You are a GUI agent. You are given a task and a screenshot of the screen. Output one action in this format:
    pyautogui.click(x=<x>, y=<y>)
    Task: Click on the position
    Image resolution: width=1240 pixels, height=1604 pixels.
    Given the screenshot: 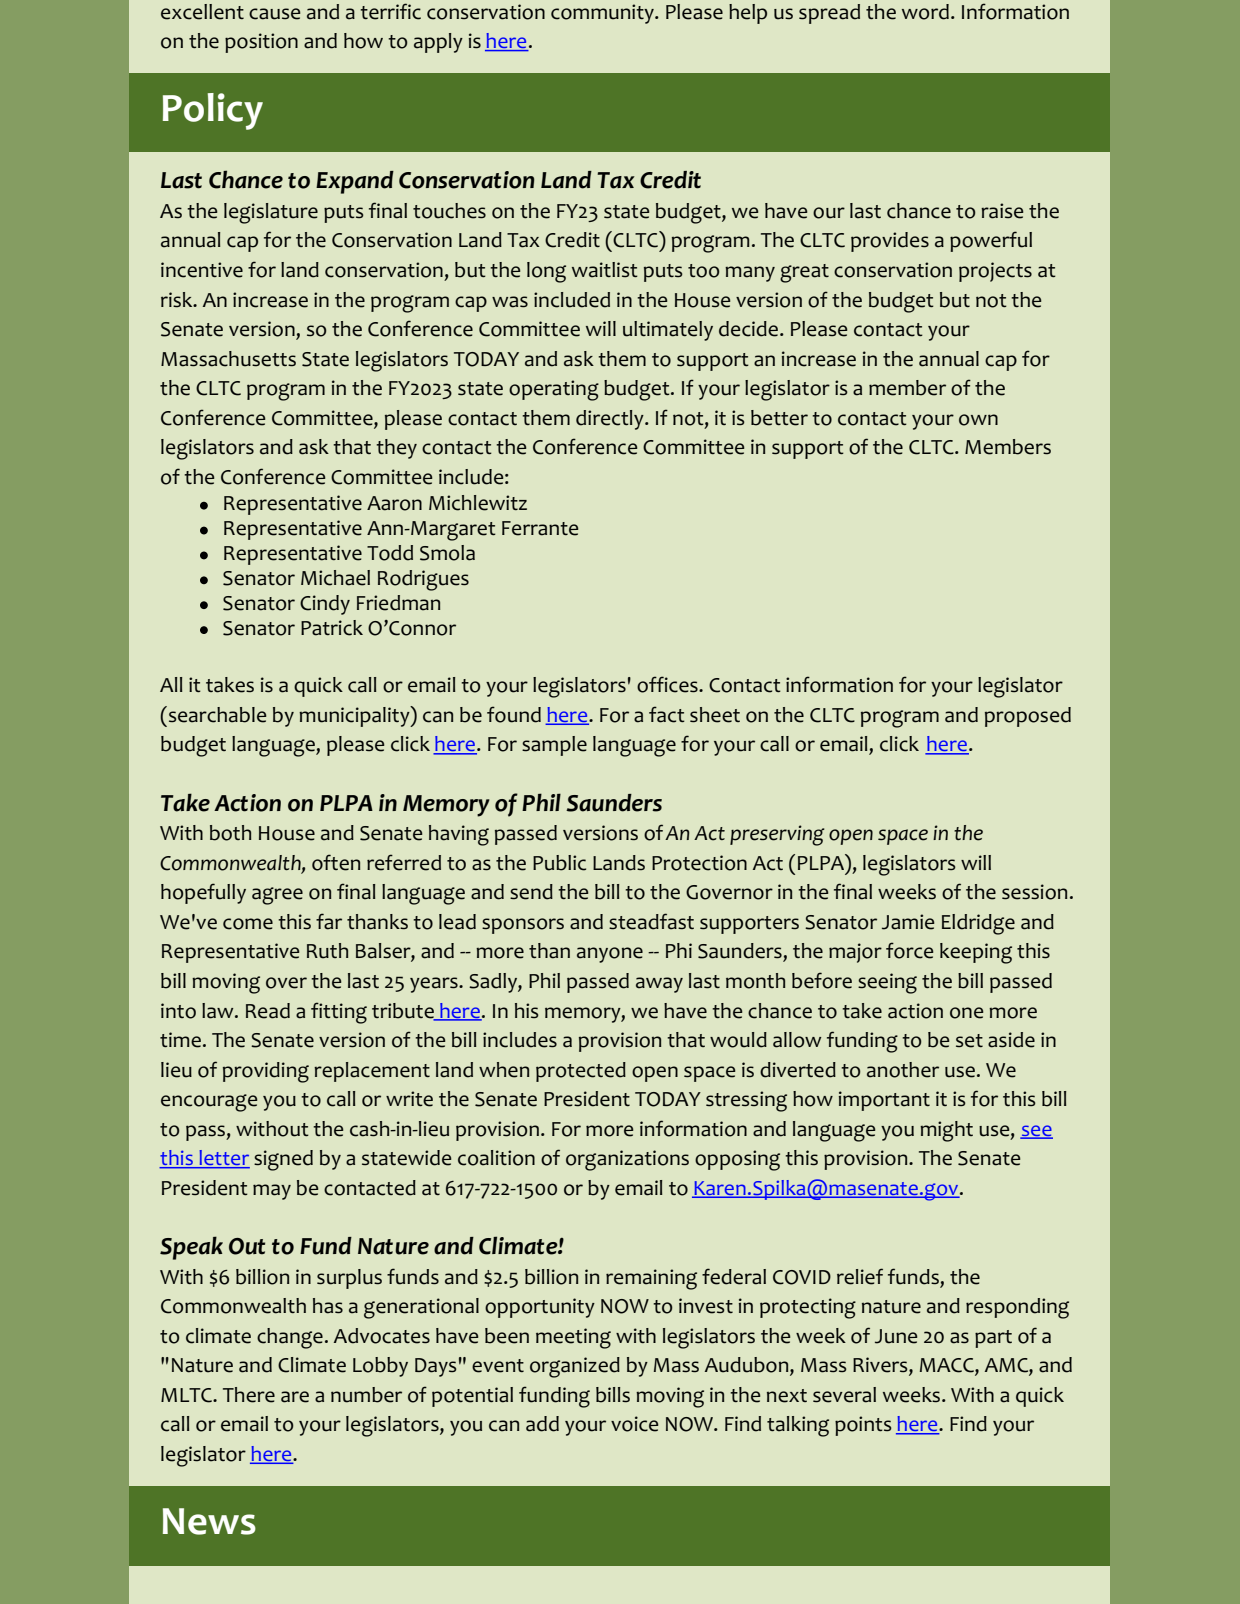 What is the action you would take?
    pyautogui.click(x=261, y=43)
